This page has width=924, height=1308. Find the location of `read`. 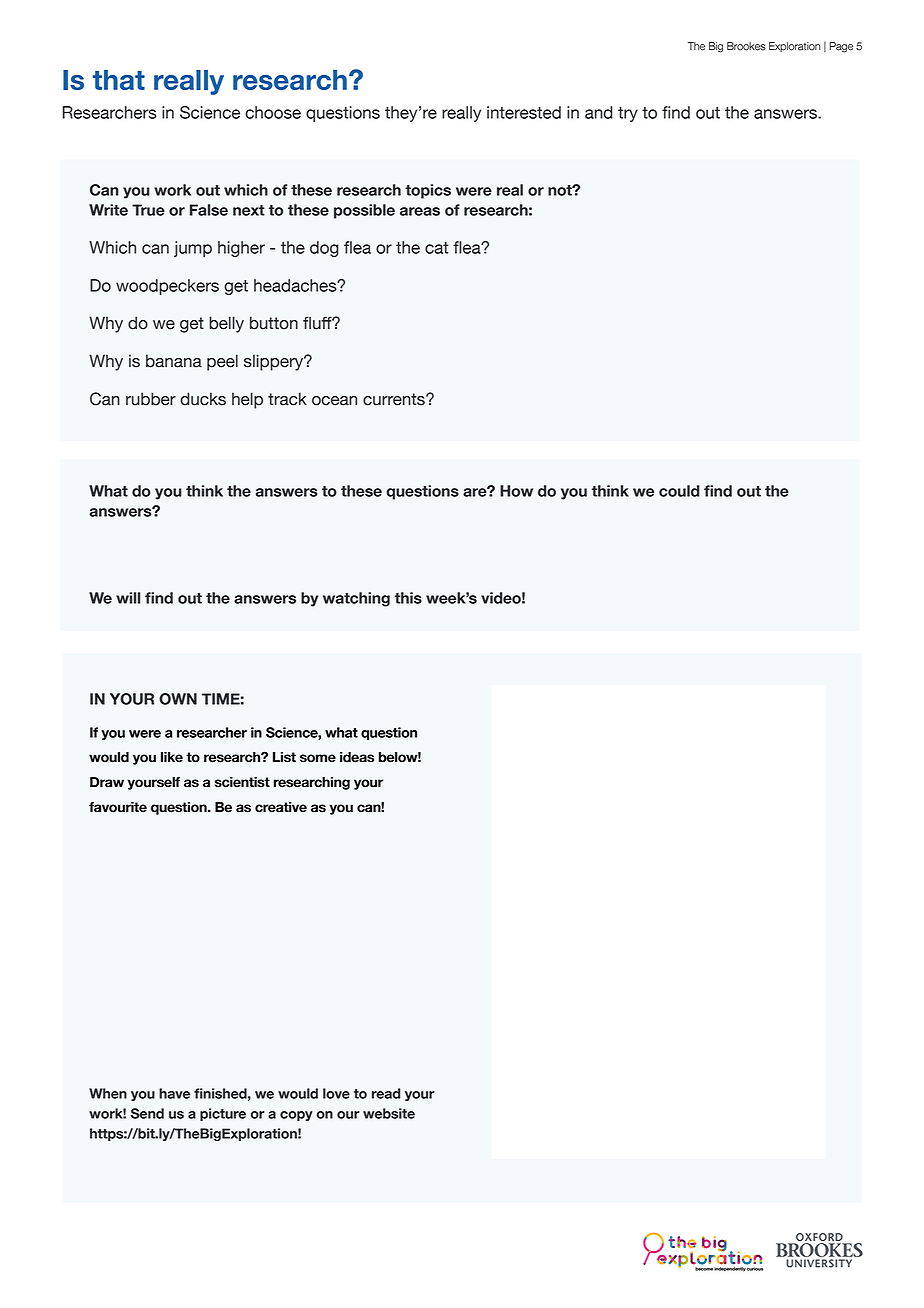

read is located at coordinates (386, 1093).
